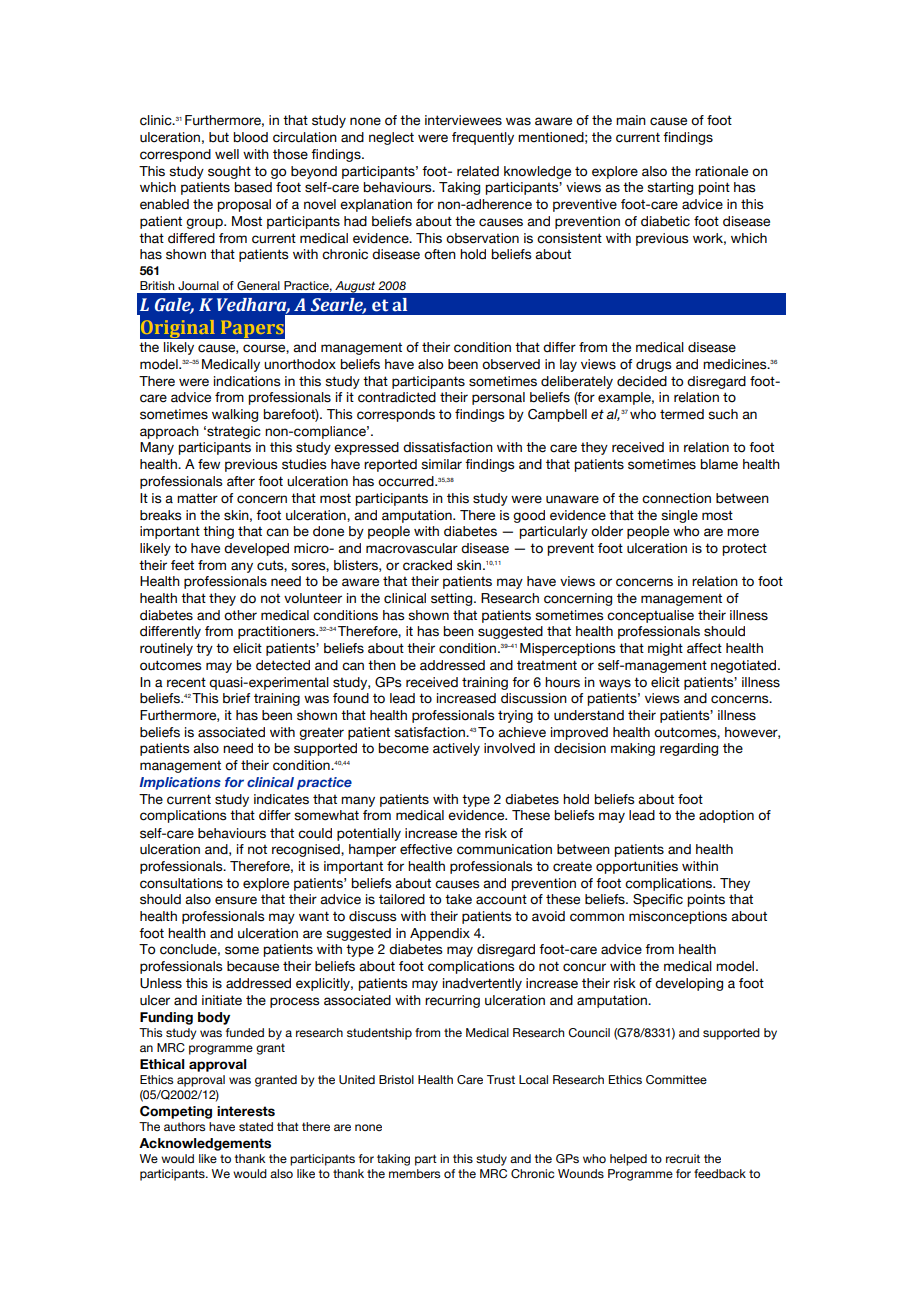 This screenshot has width=924, height=1308. Describe the element at coordinates (665, 649) in the screenshot. I see `might` at that location.
